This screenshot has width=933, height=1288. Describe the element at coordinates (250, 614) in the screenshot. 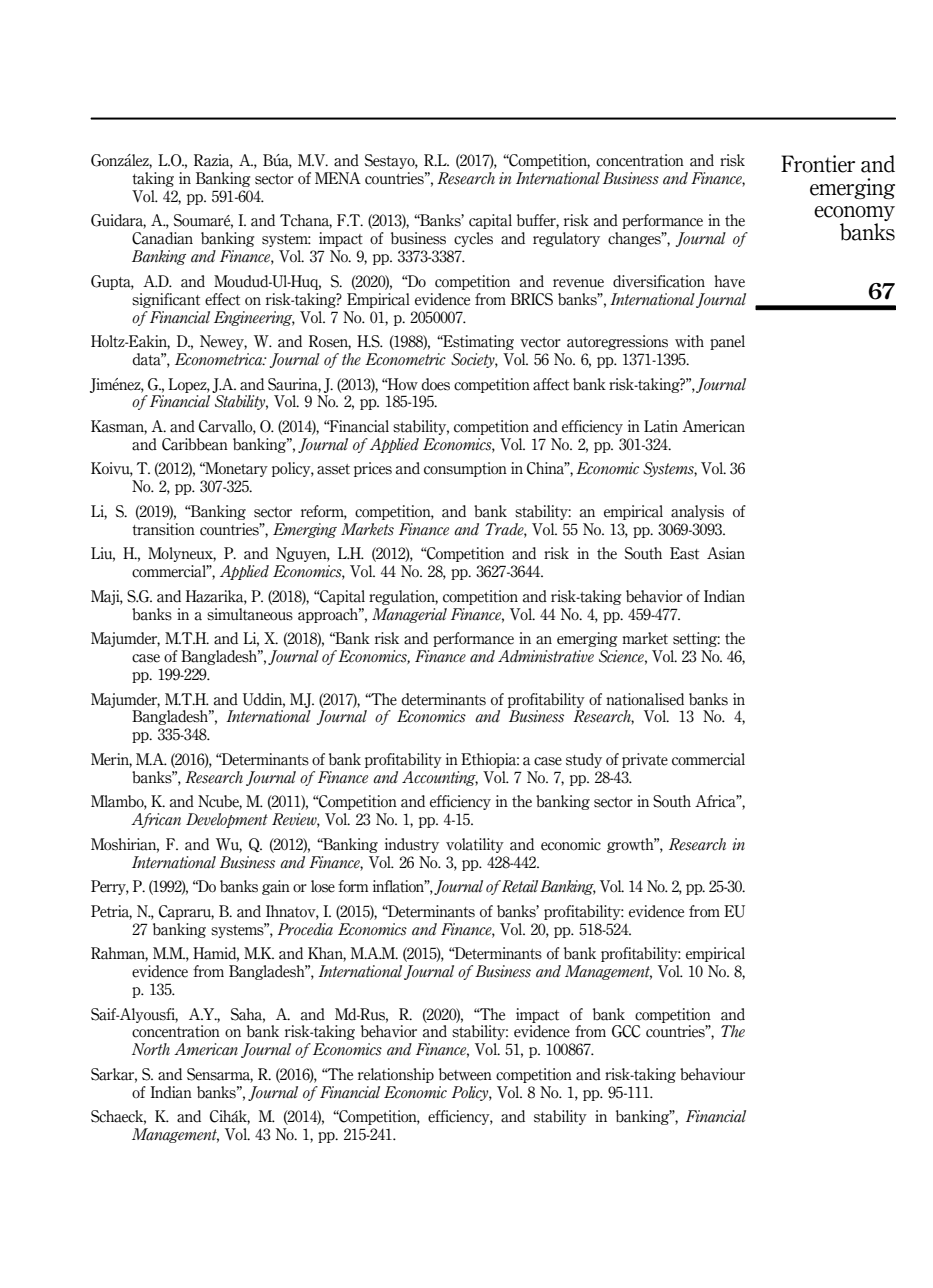

I see `simultaneous` at that location.
